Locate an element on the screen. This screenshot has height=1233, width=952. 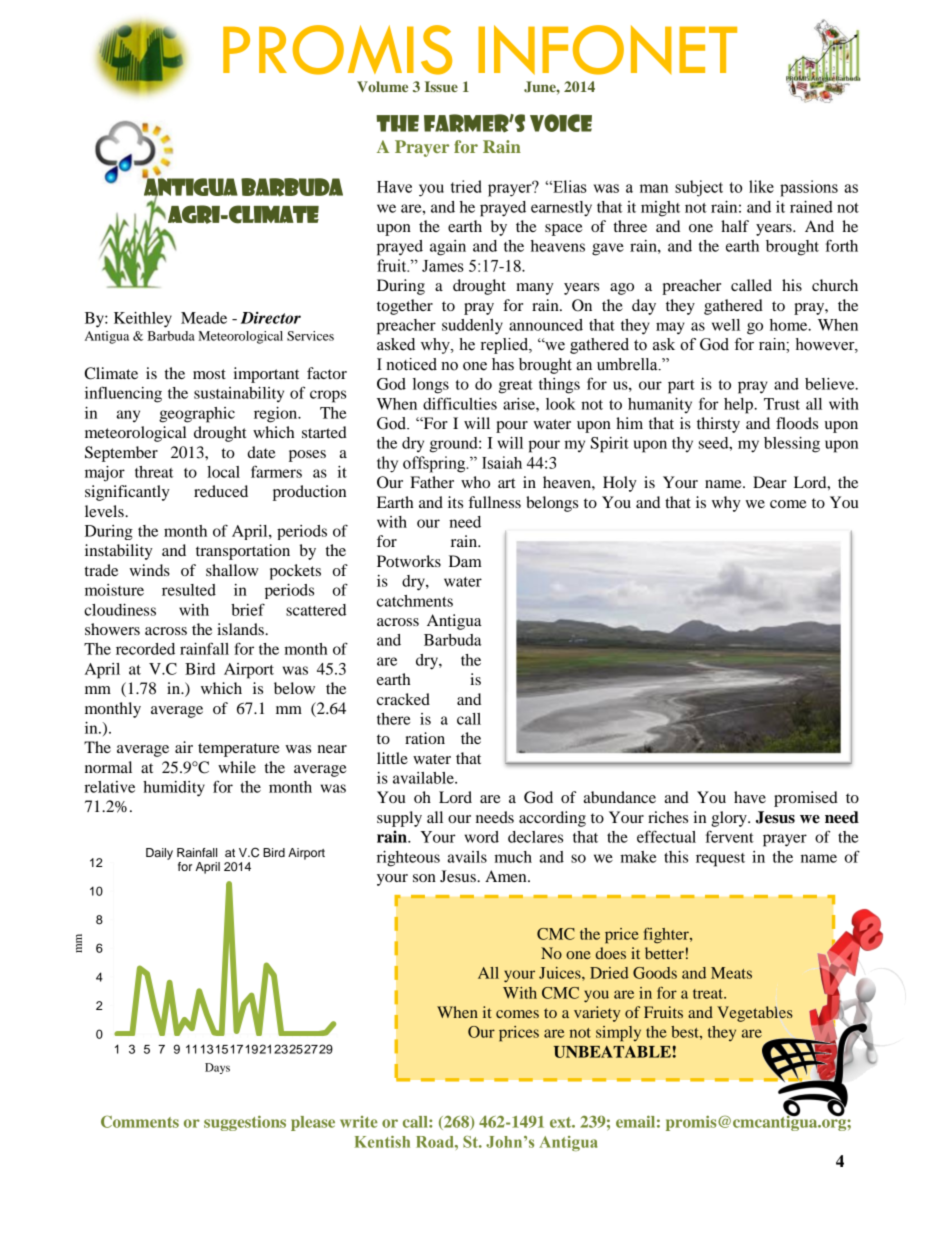
Issue is located at coordinates (441, 86).
